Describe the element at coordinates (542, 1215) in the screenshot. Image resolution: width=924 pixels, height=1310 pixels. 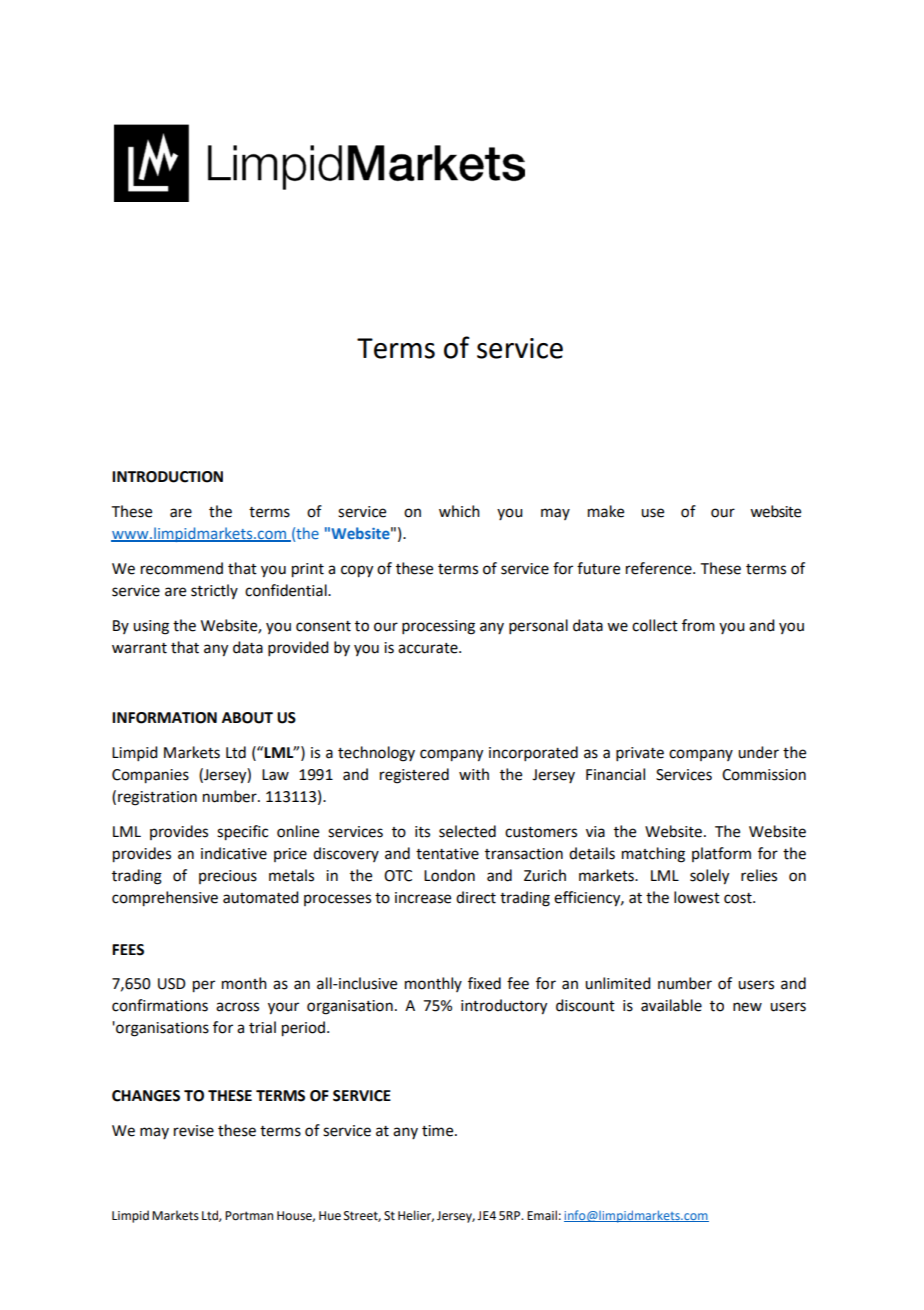
I see `Email` at that location.
